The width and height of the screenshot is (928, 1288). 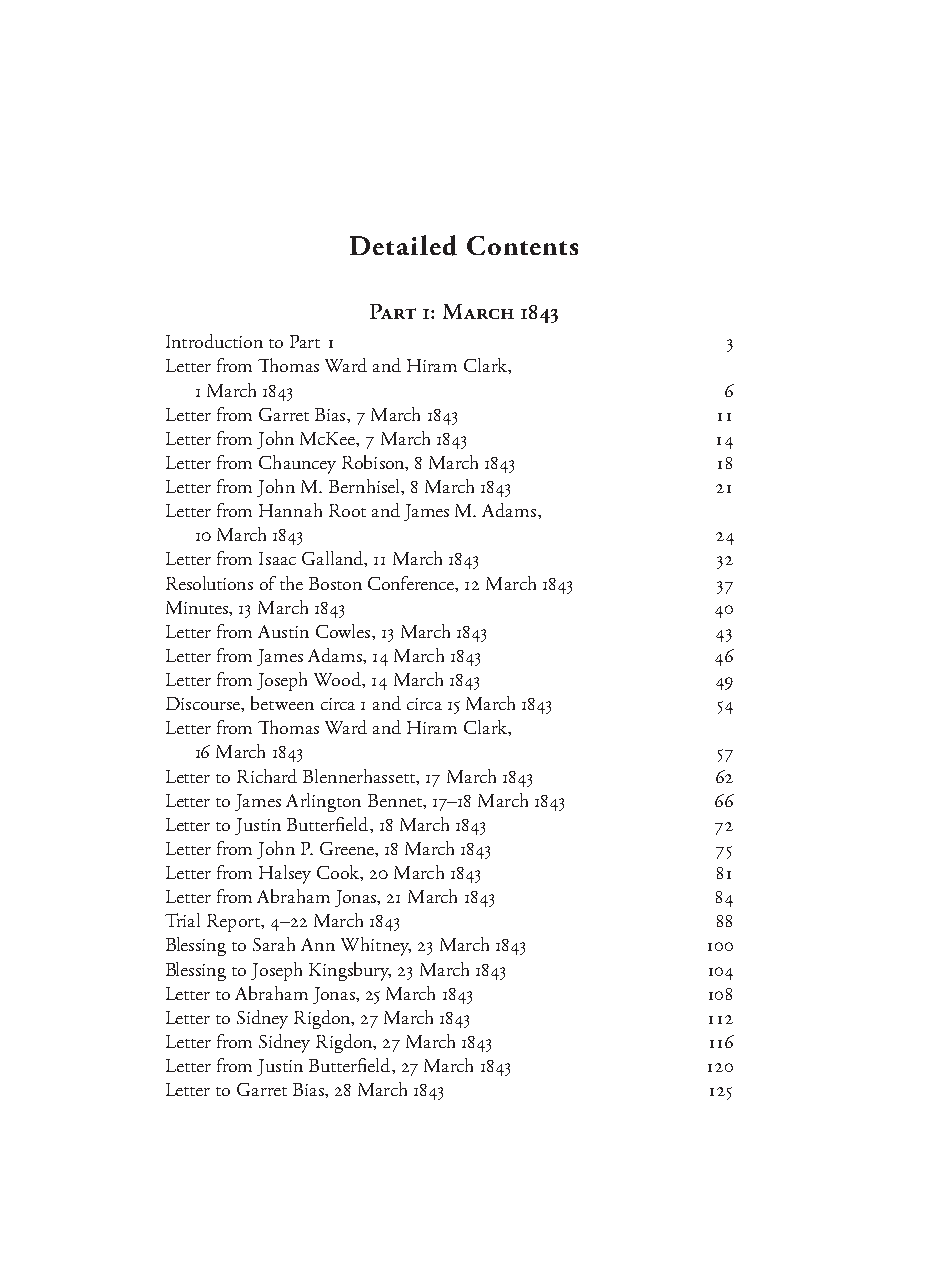 What do you see at coordinates (290, 510) in the screenshot?
I see `Hannah` at bounding box center [290, 510].
